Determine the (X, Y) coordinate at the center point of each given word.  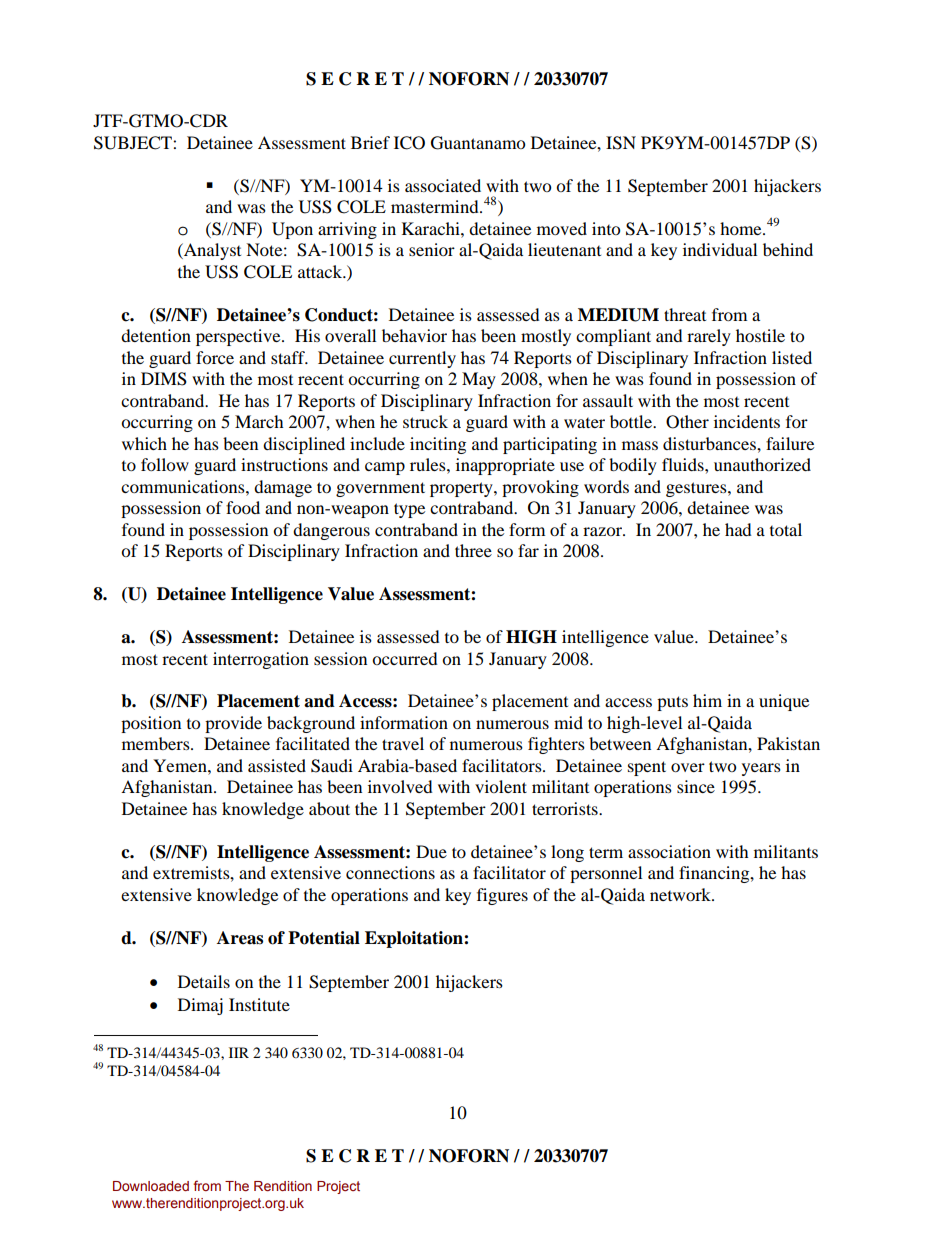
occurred (405, 658)
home (742, 228)
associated (443, 185)
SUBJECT (134, 143)
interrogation (261, 660)
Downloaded (151, 1186)
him (707, 700)
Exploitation (415, 939)
